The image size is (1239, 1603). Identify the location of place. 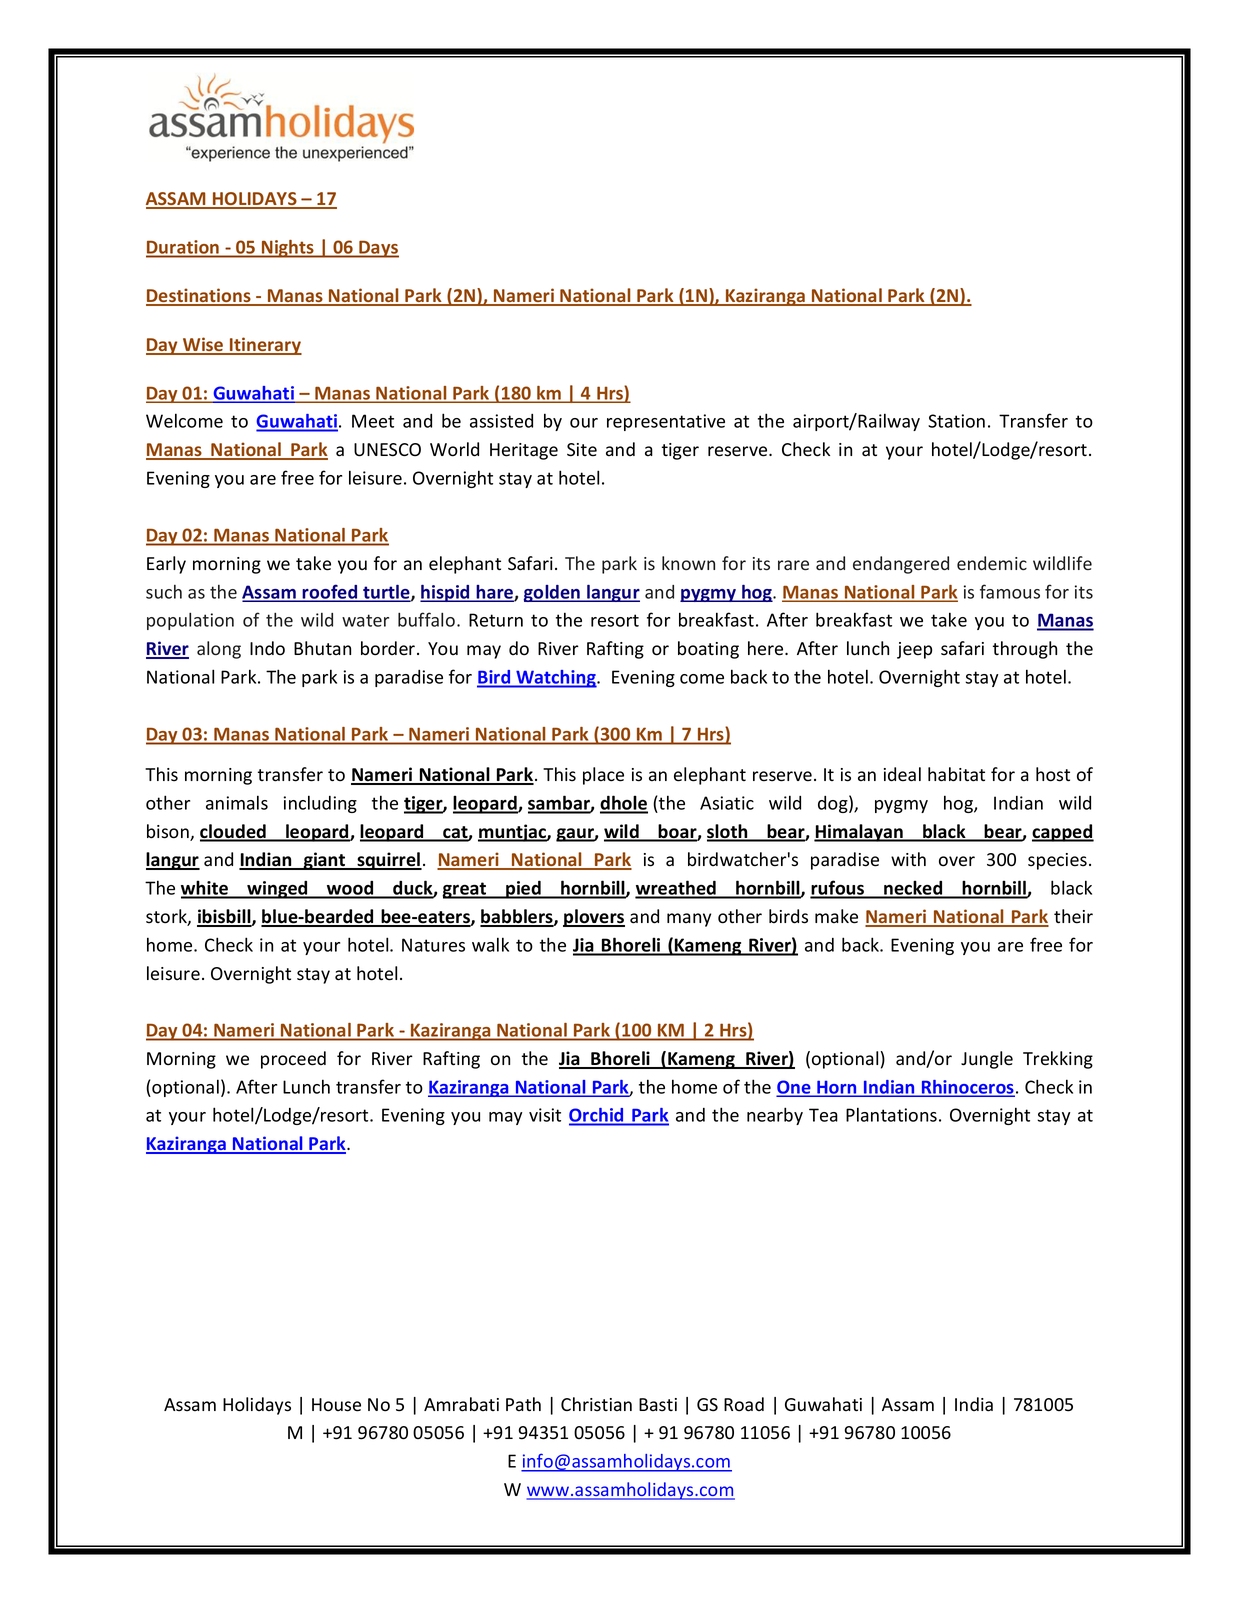
(603, 776).
